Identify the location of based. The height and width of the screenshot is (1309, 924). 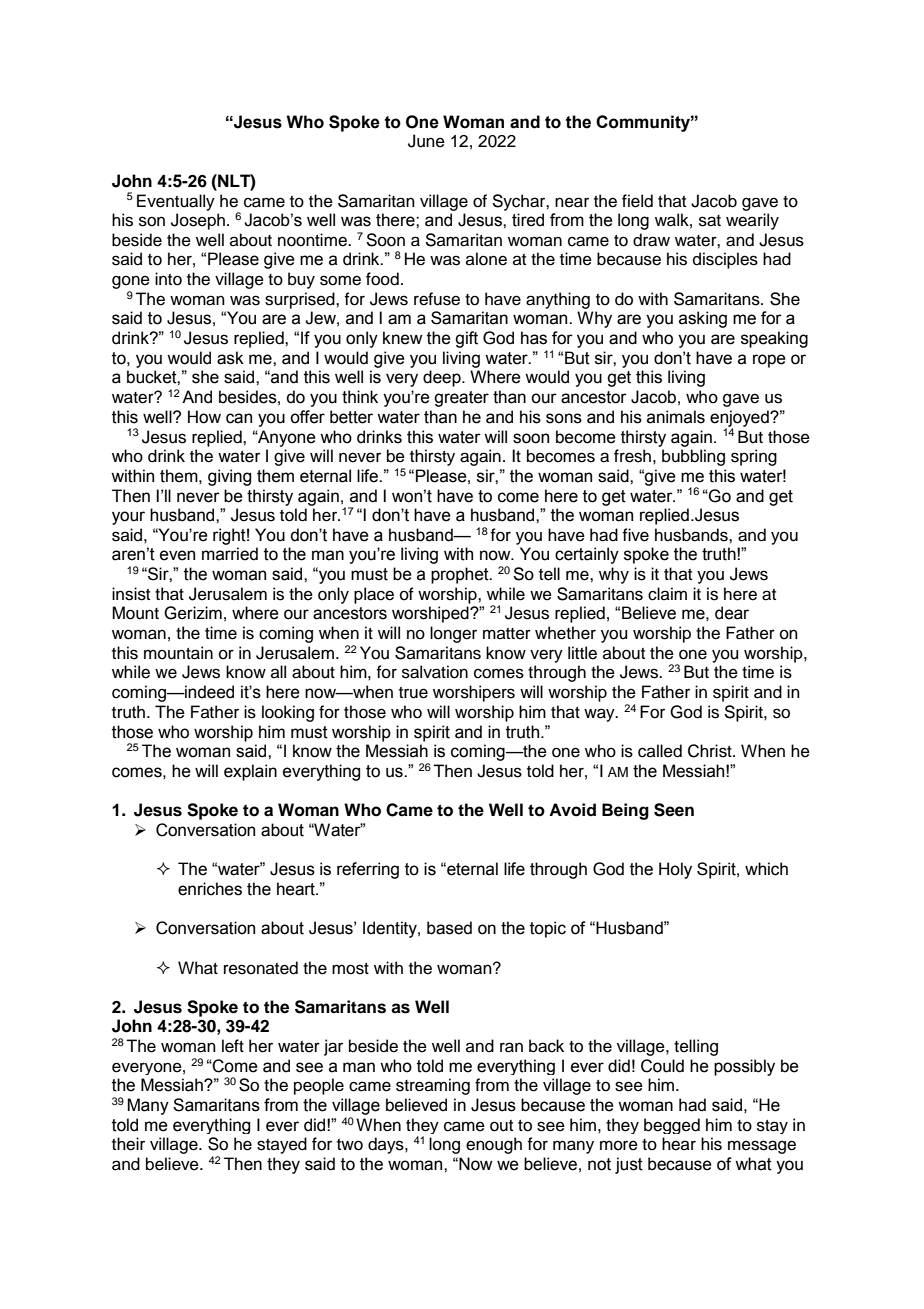
(449, 928).
